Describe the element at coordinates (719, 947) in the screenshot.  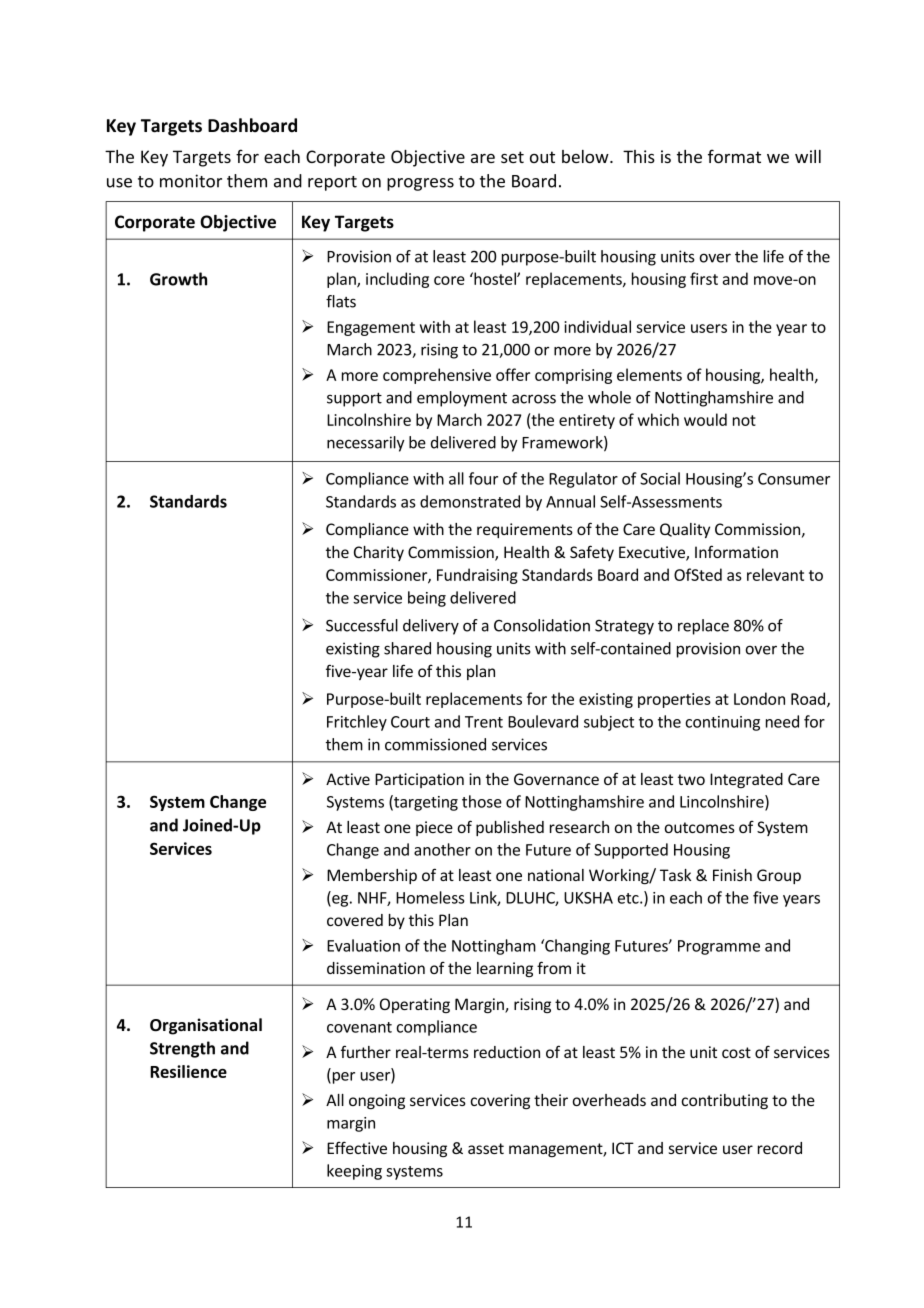
I see `Programme` at that location.
